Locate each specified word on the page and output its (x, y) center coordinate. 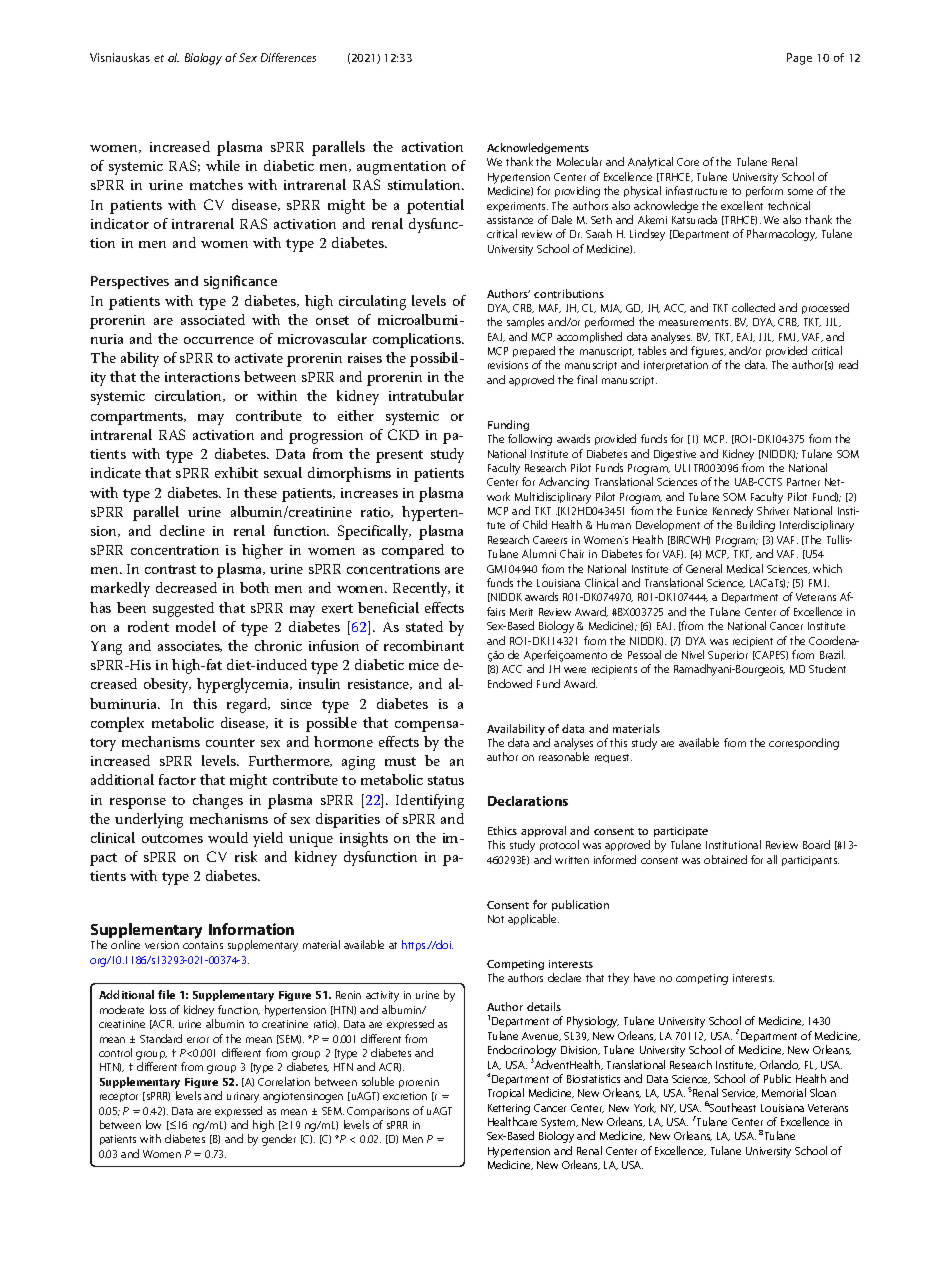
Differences (288, 57)
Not (496, 919)
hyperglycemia (244, 685)
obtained (725, 859)
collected (753, 307)
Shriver (773, 510)
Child (535, 524)
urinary (243, 1097)
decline (182, 530)
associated (213, 319)
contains (203, 945)
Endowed (510, 683)
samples (525, 322)
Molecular (579, 161)
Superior (728, 656)
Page (799, 59)
